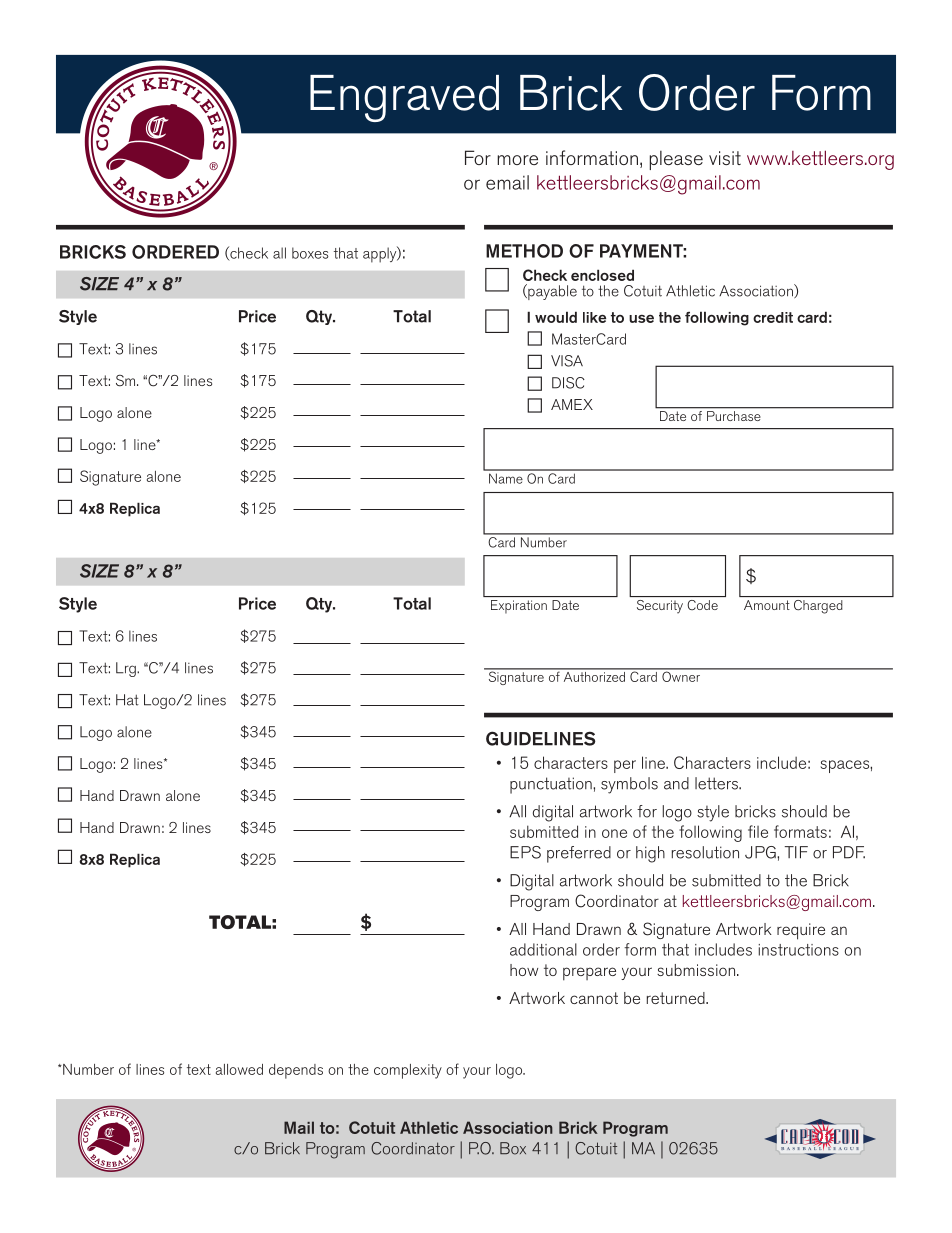 This page has width=952, height=1233. What do you see at coordinates (404, 98) in the page?
I see `Engraved` at bounding box center [404, 98].
